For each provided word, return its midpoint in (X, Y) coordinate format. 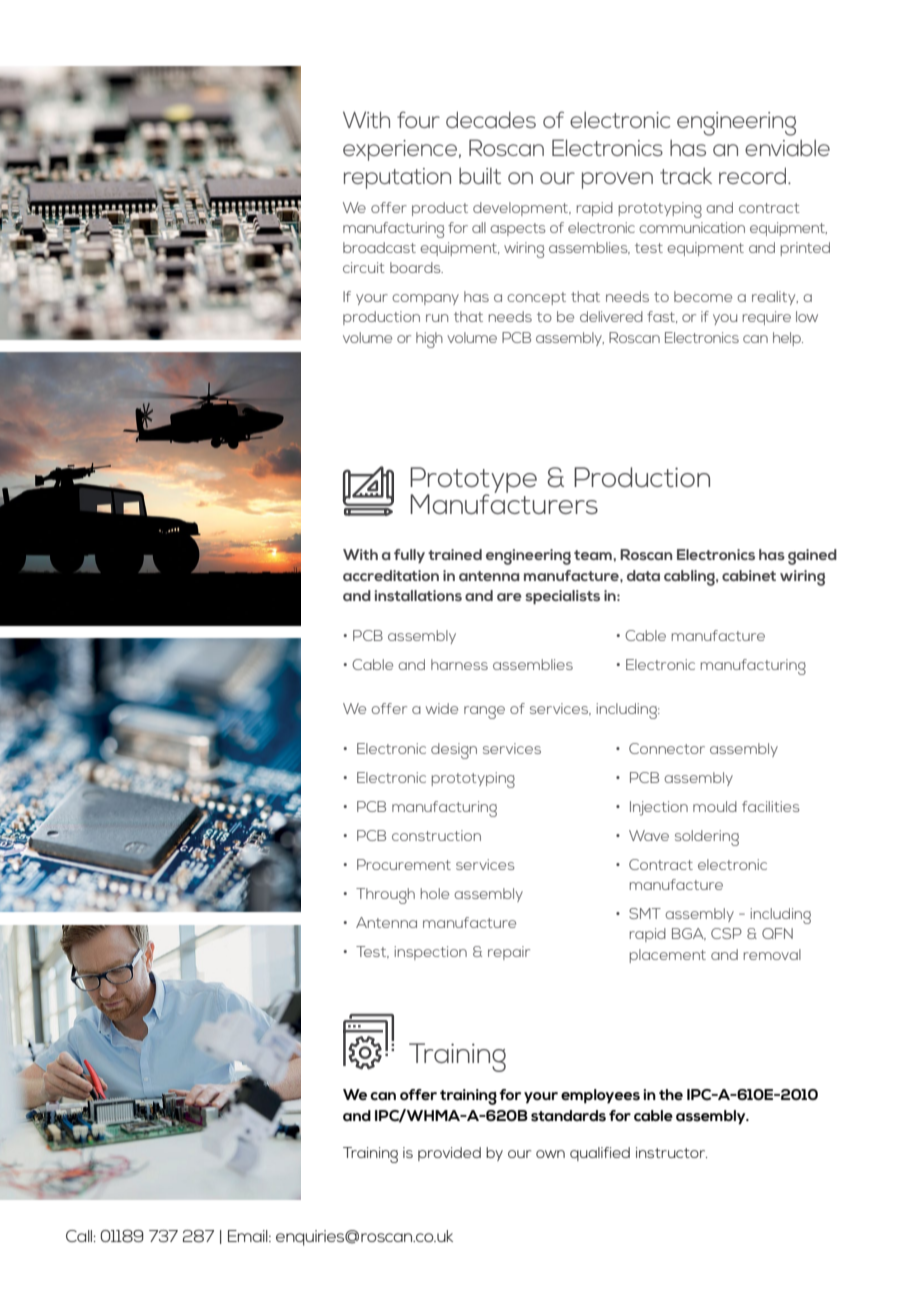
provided (449, 1154)
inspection (431, 953)
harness (459, 664)
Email (249, 1236)
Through (385, 896)
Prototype (473, 481)
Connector (667, 748)
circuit (364, 267)
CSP (726, 933)
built (480, 176)
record (754, 175)
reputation (397, 178)
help (788, 339)
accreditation (391, 575)
